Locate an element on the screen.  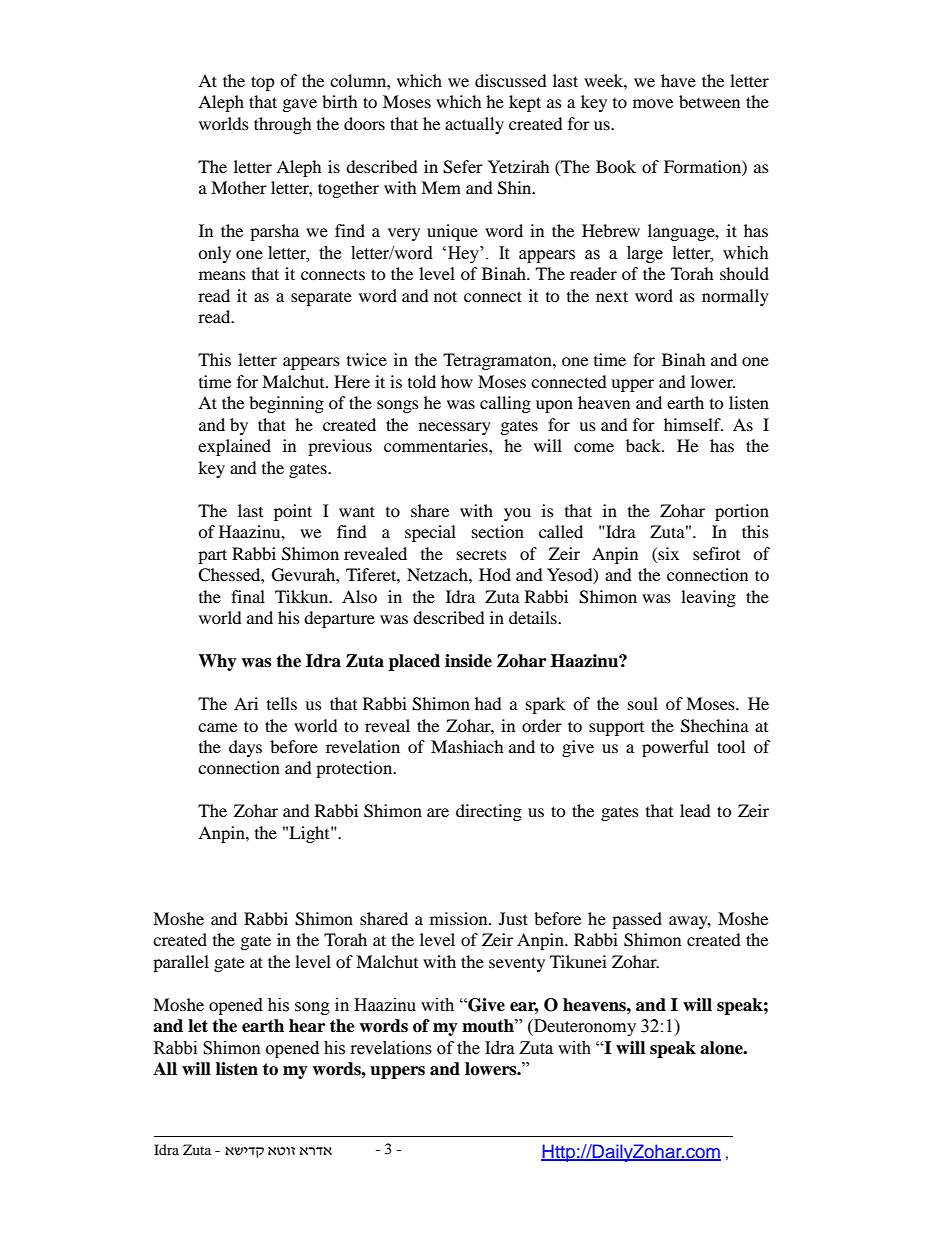
move is located at coordinates (653, 103).
